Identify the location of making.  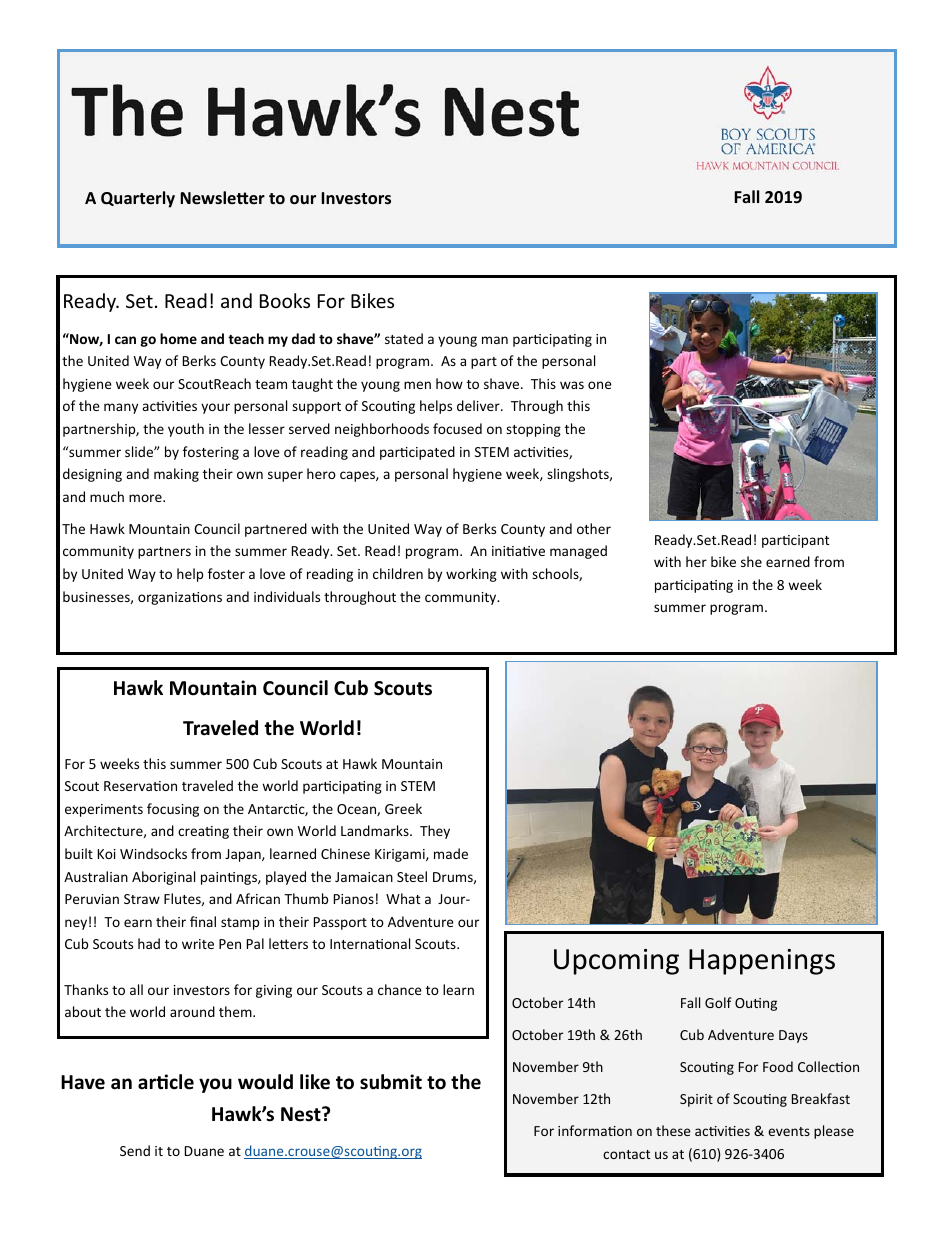
(176, 475).
